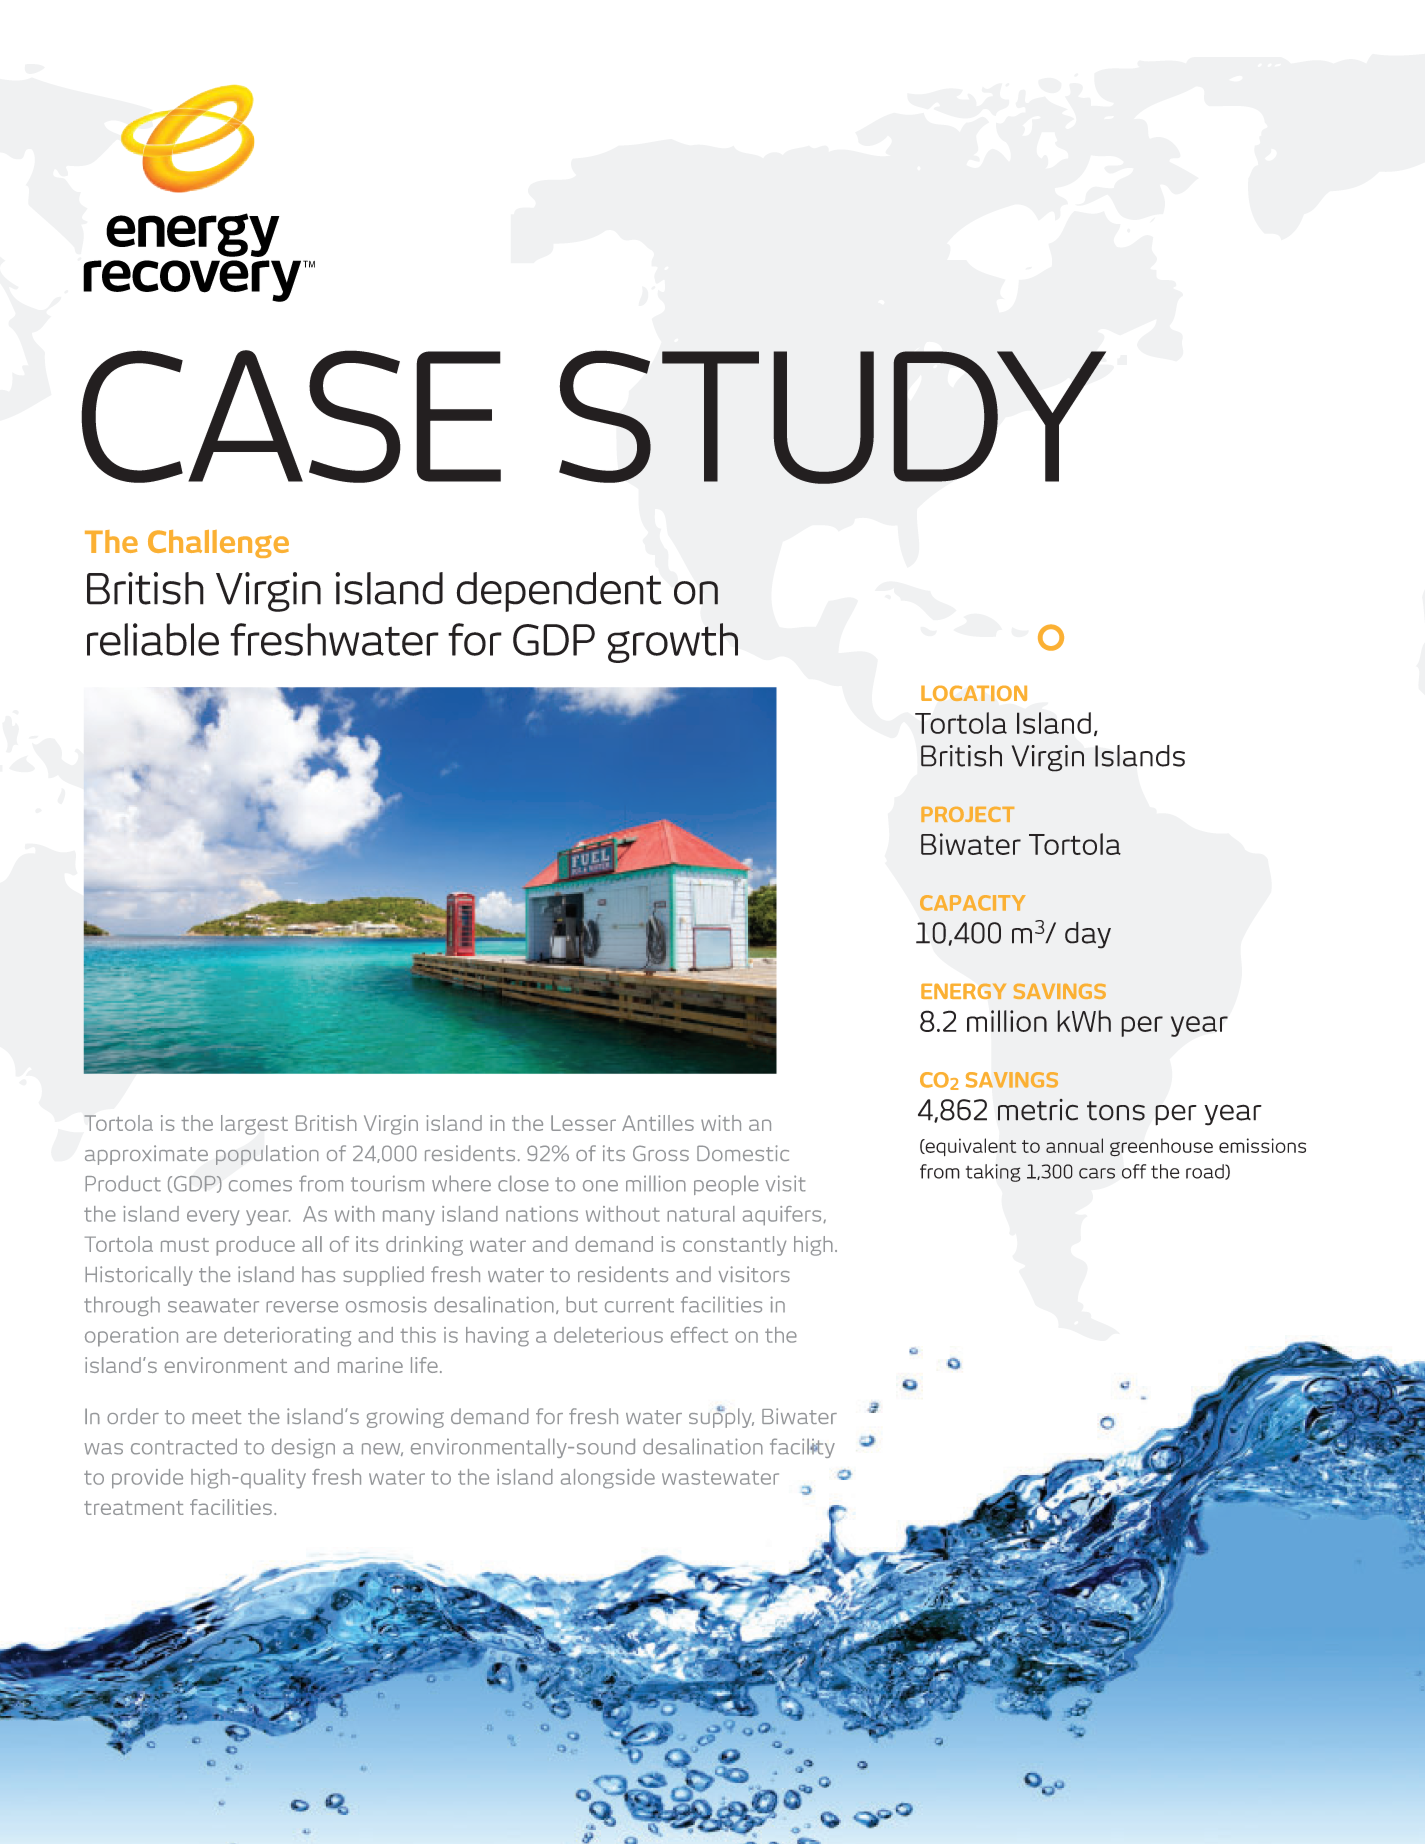 The image size is (1425, 1844). I want to click on LOCATION, so click(974, 693).
